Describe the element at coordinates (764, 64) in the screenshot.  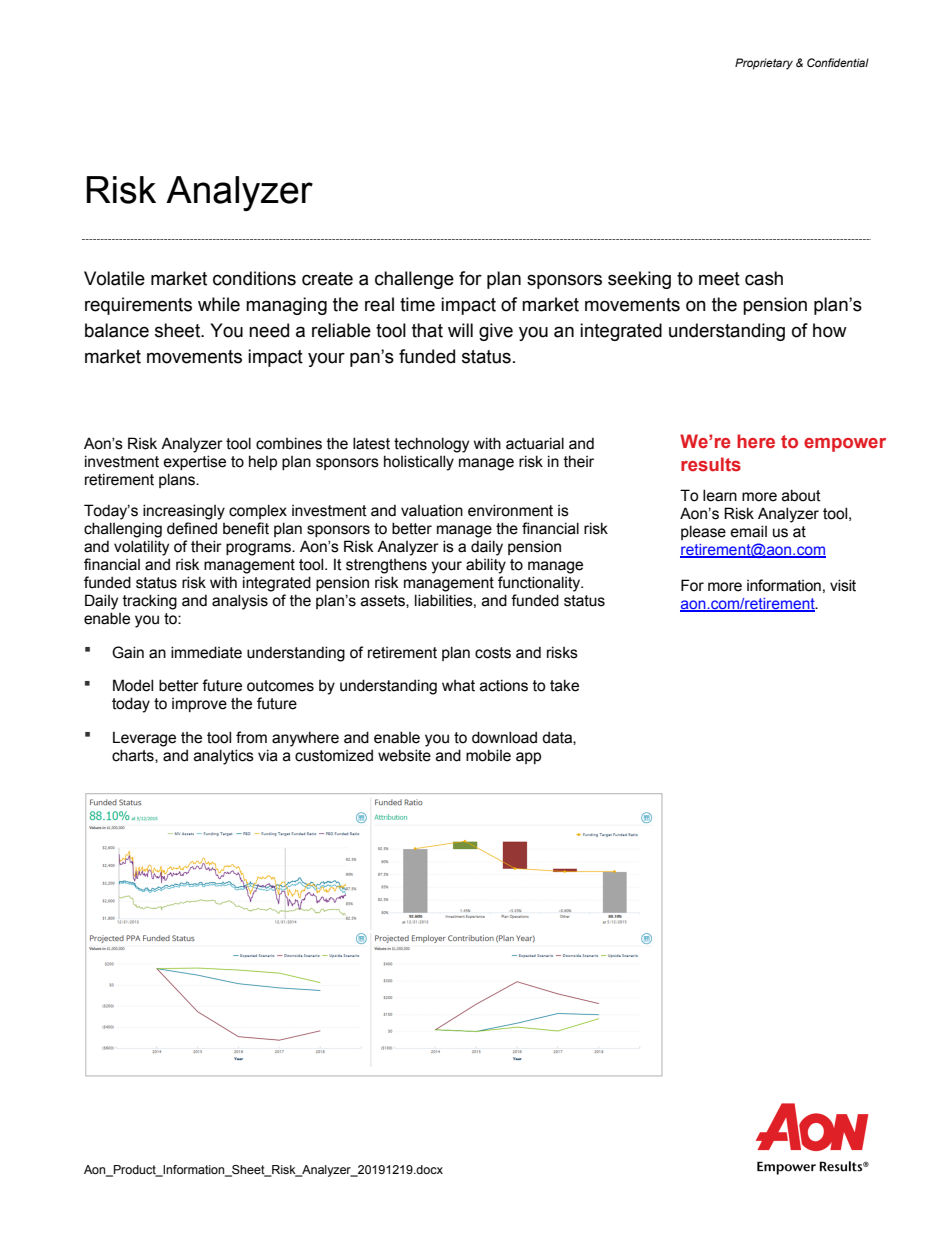
I see `Proprietary` at that location.
